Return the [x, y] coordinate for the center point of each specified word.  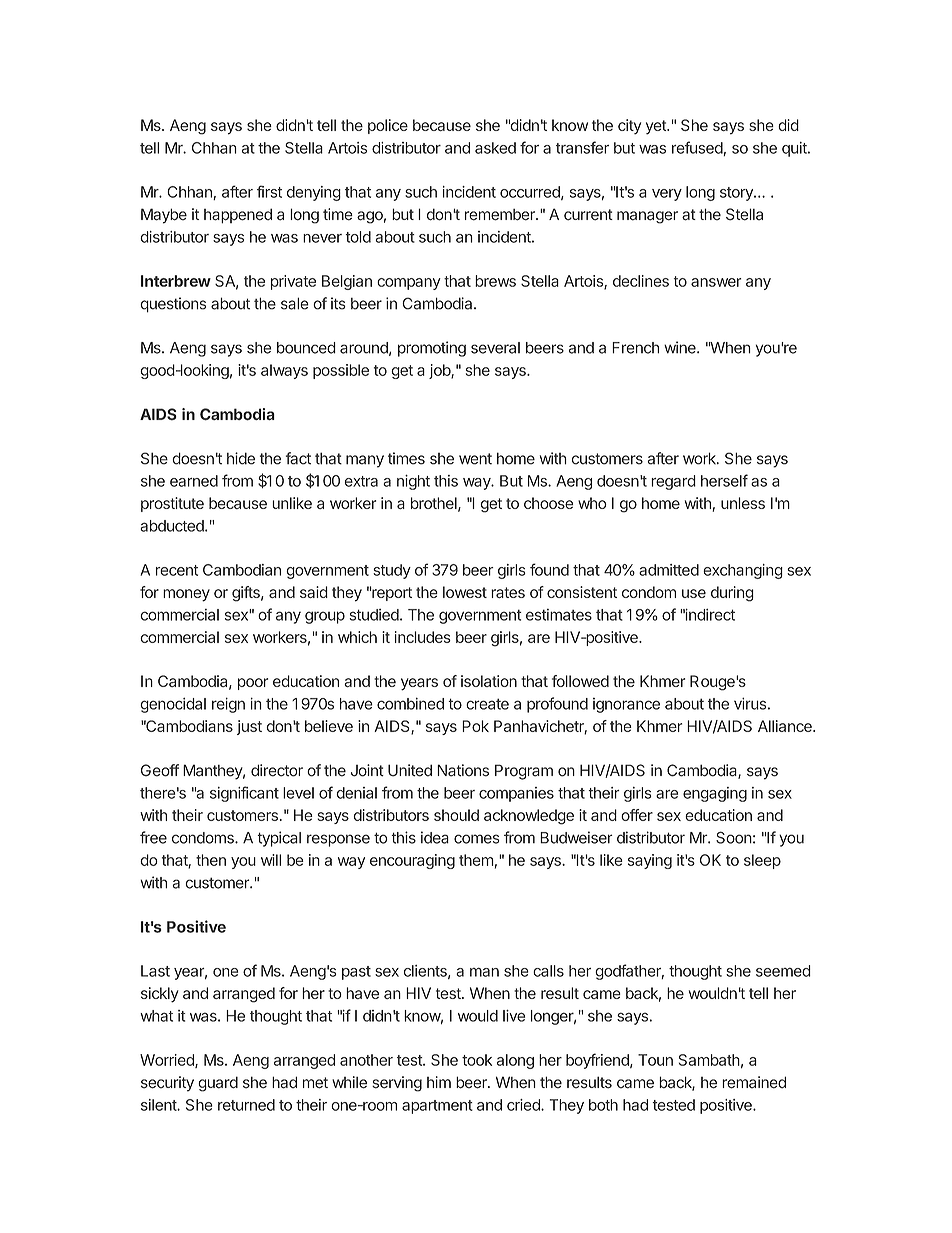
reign [228, 705]
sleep [762, 861]
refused [698, 148]
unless [743, 503]
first [269, 191]
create [487, 704]
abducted [173, 526]
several [495, 348]
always [284, 371]
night [413, 482]
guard [218, 1084]
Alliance [786, 726]
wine [681, 347]
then [211, 860]
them [476, 860]
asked [495, 148]
